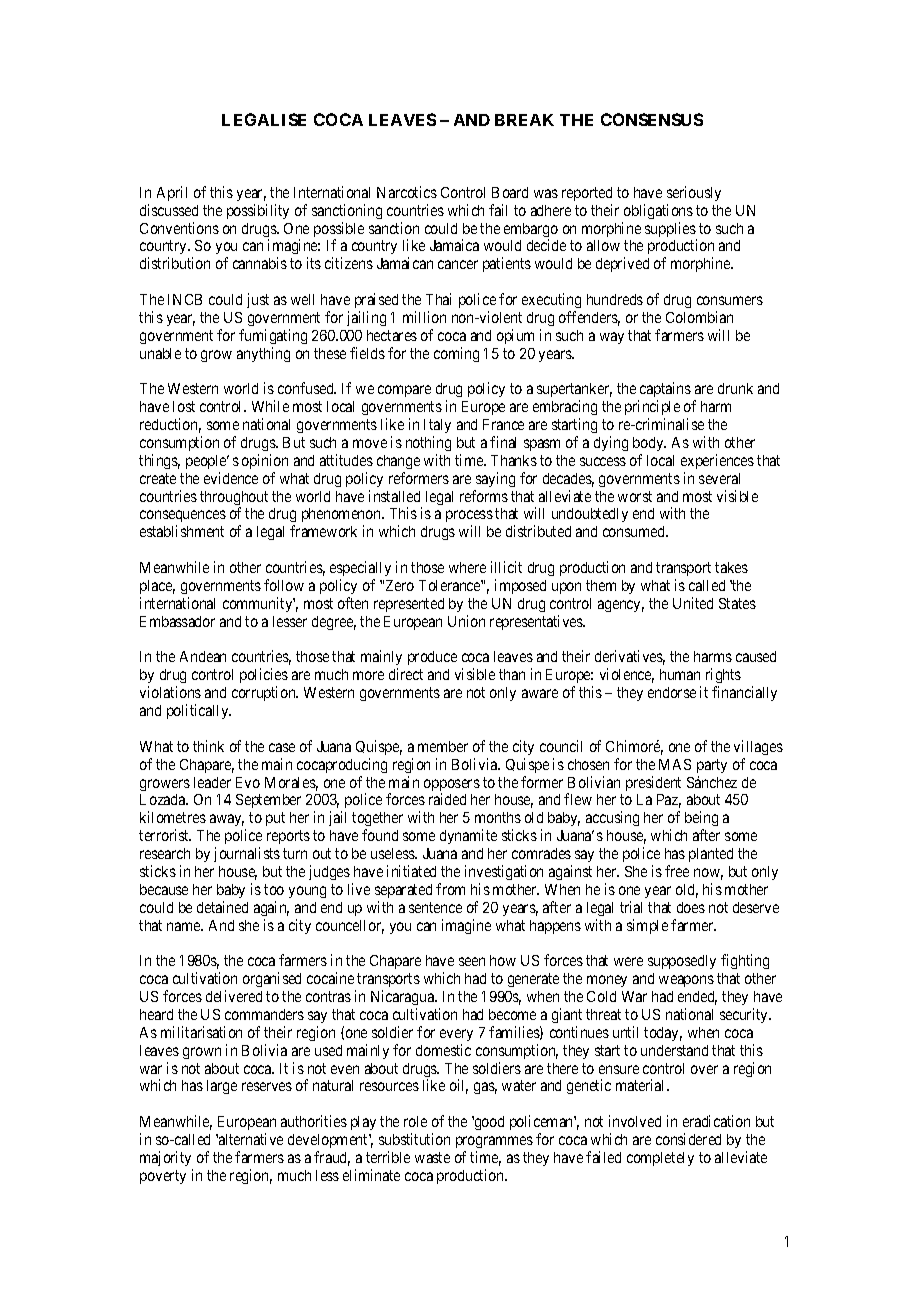 The image size is (924, 1307). Describe the element at coordinates (222, 1087) in the screenshot. I see `large` at that location.
